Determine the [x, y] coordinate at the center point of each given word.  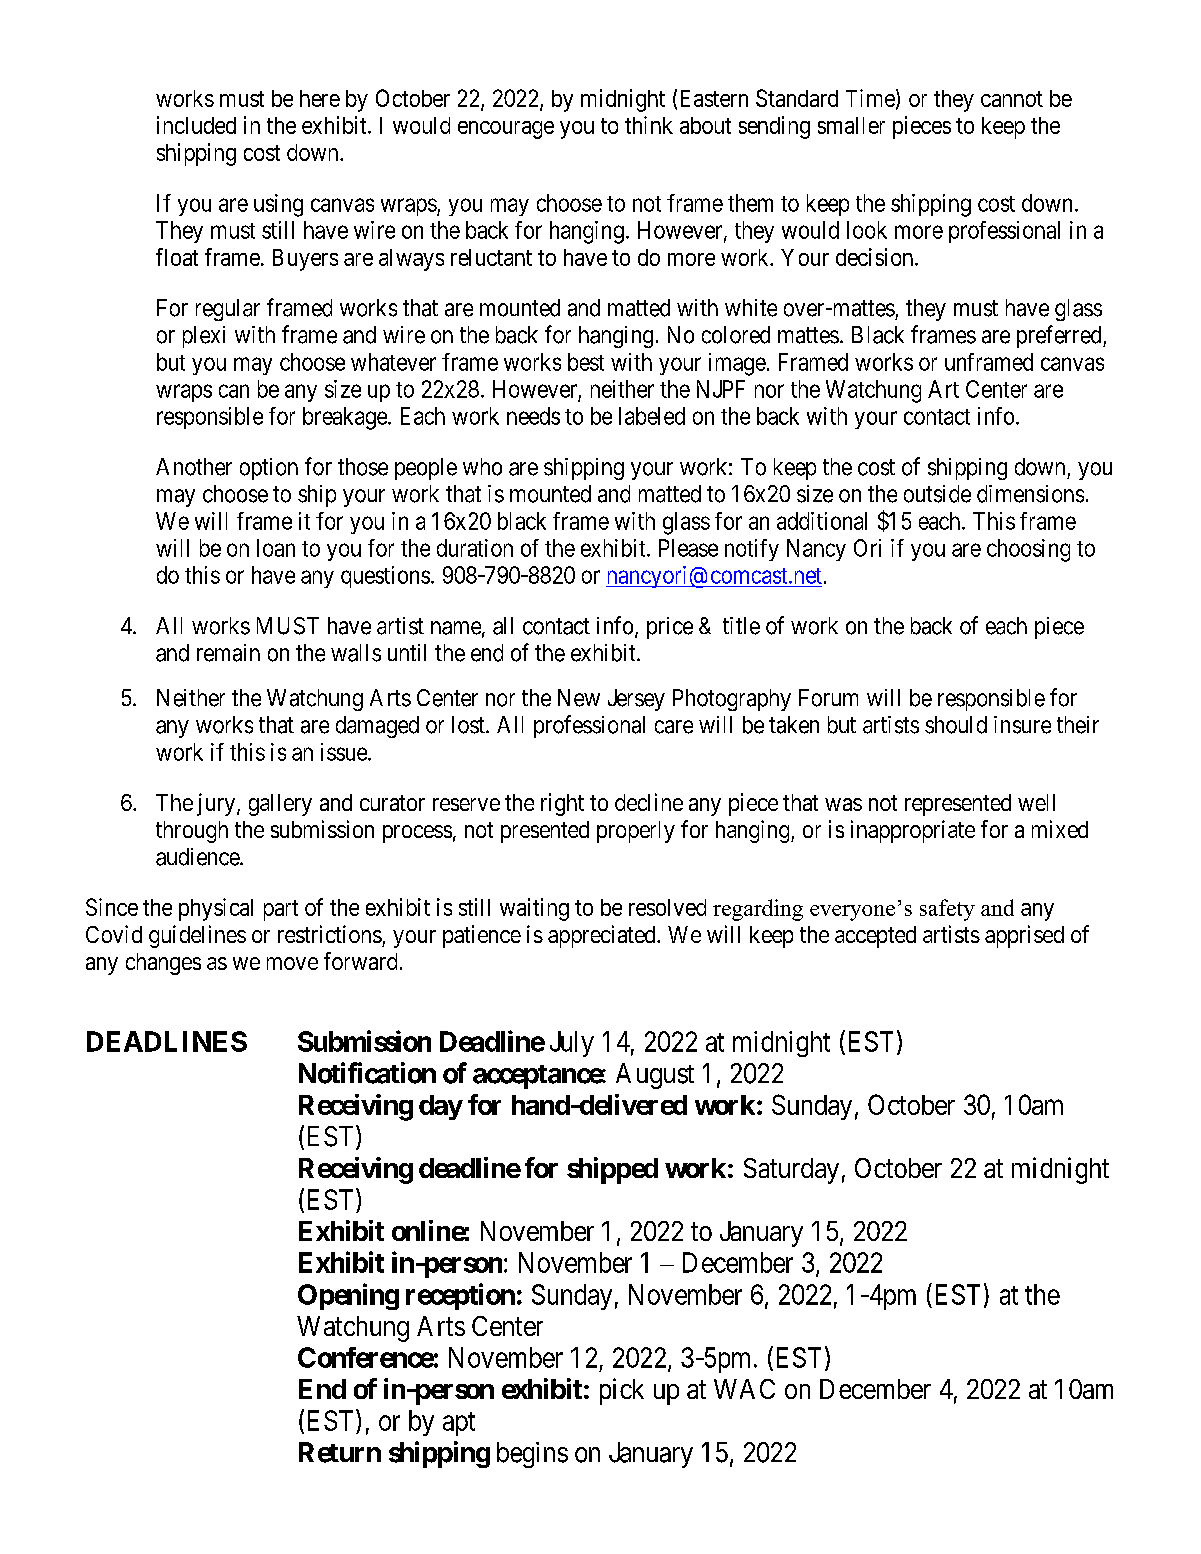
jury [217, 804]
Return [340, 1452]
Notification [367, 1073]
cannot [1012, 99]
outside [937, 494]
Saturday [791, 1171]
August [655, 1076]
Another [194, 467]
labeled [652, 416]
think [649, 125]
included [196, 125]
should [956, 725]
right [562, 804]
